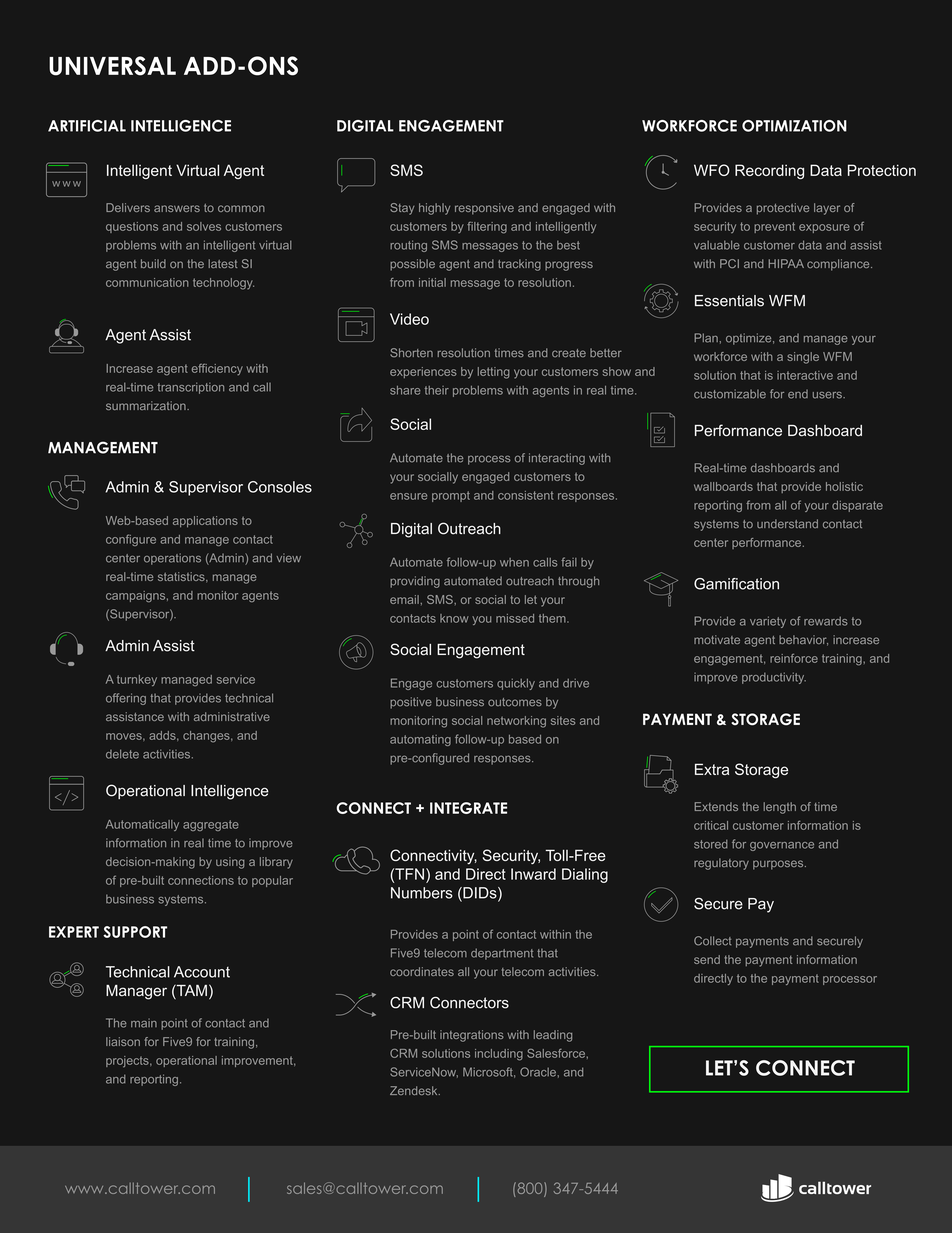 The height and width of the screenshot is (1233, 952). Describe the element at coordinates (172, 559) in the screenshot. I see `operations` at that location.
